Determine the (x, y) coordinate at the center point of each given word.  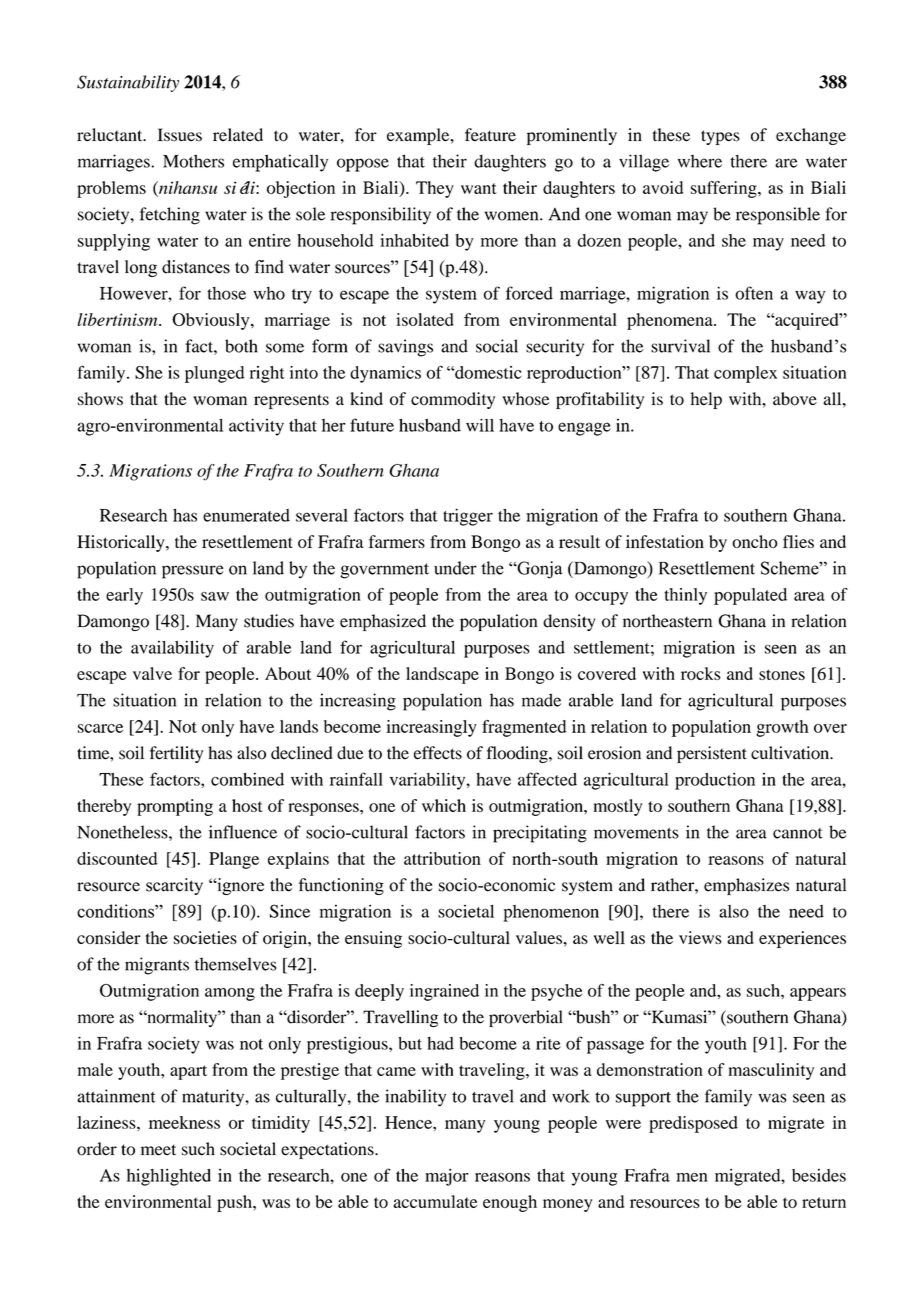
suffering (725, 189)
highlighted (169, 1177)
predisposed (693, 1124)
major (447, 1177)
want (479, 188)
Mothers (193, 161)
